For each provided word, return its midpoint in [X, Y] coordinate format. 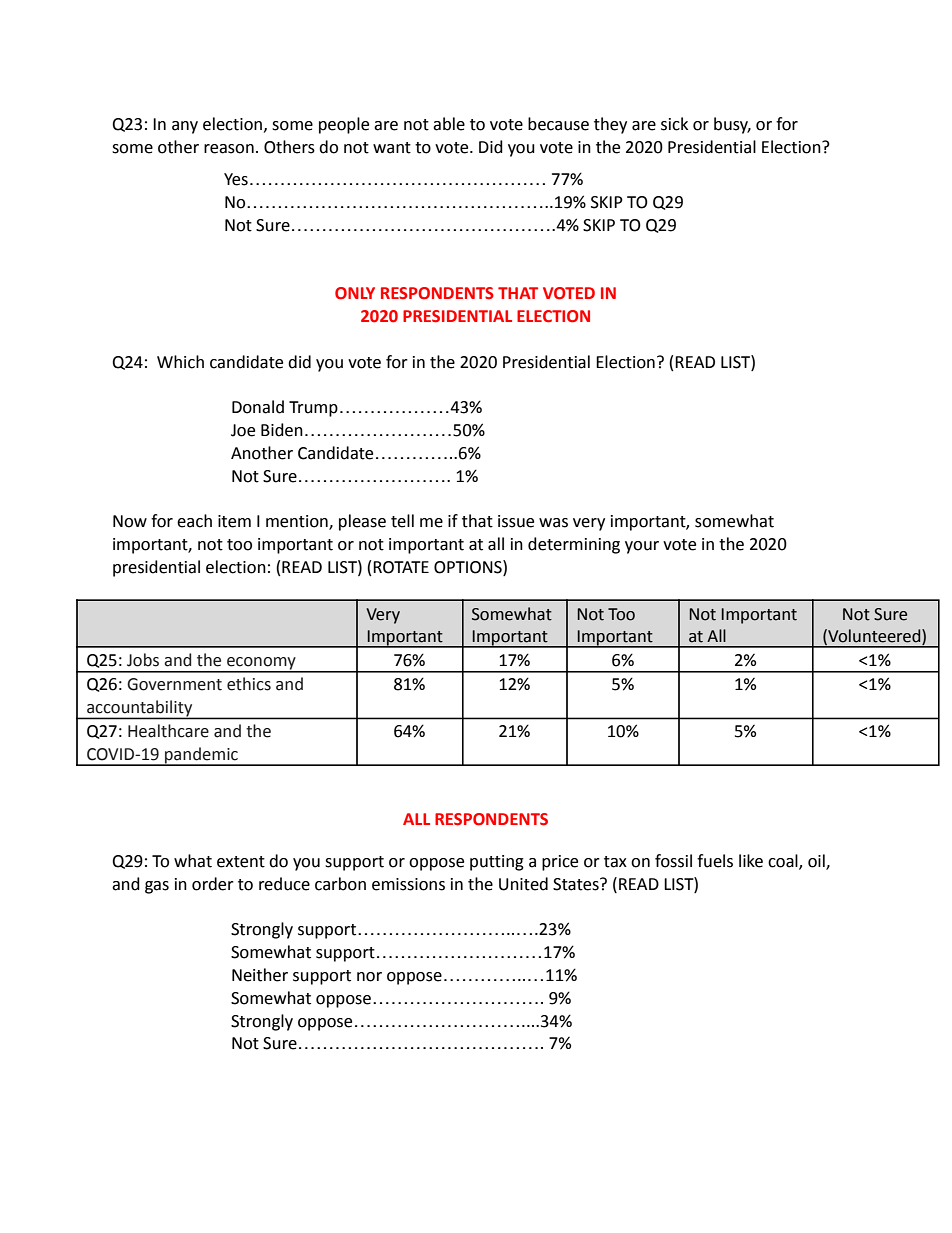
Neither [260, 975]
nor [369, 977]
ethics [249, 684]
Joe [243, 430]
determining [574, 545]
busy [732, 125]
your [642, 547]
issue [516, 521]
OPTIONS [469, 567]
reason [229, 149]
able [449, 124]
